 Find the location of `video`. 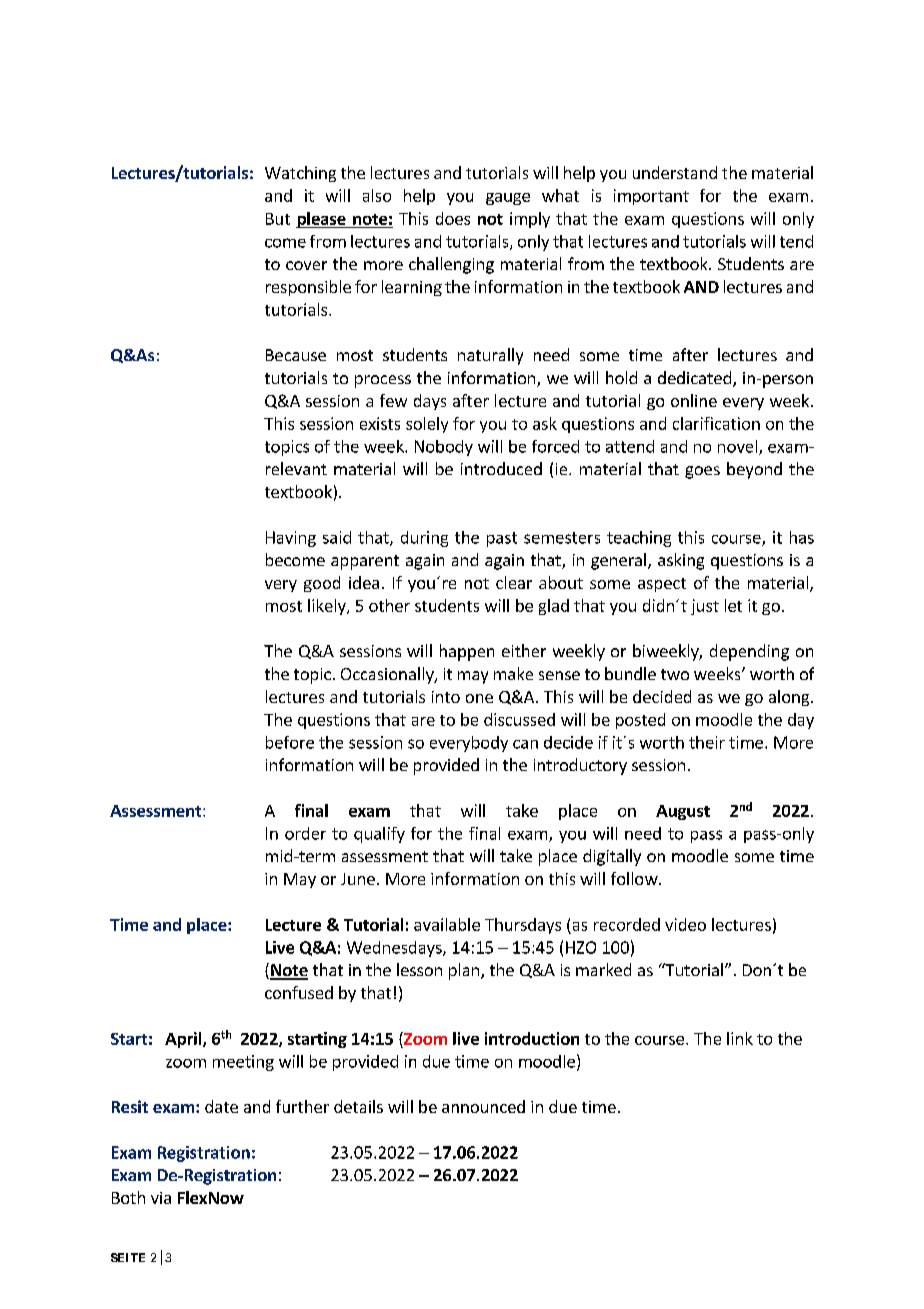

video is located at coordinates (685, 924).
